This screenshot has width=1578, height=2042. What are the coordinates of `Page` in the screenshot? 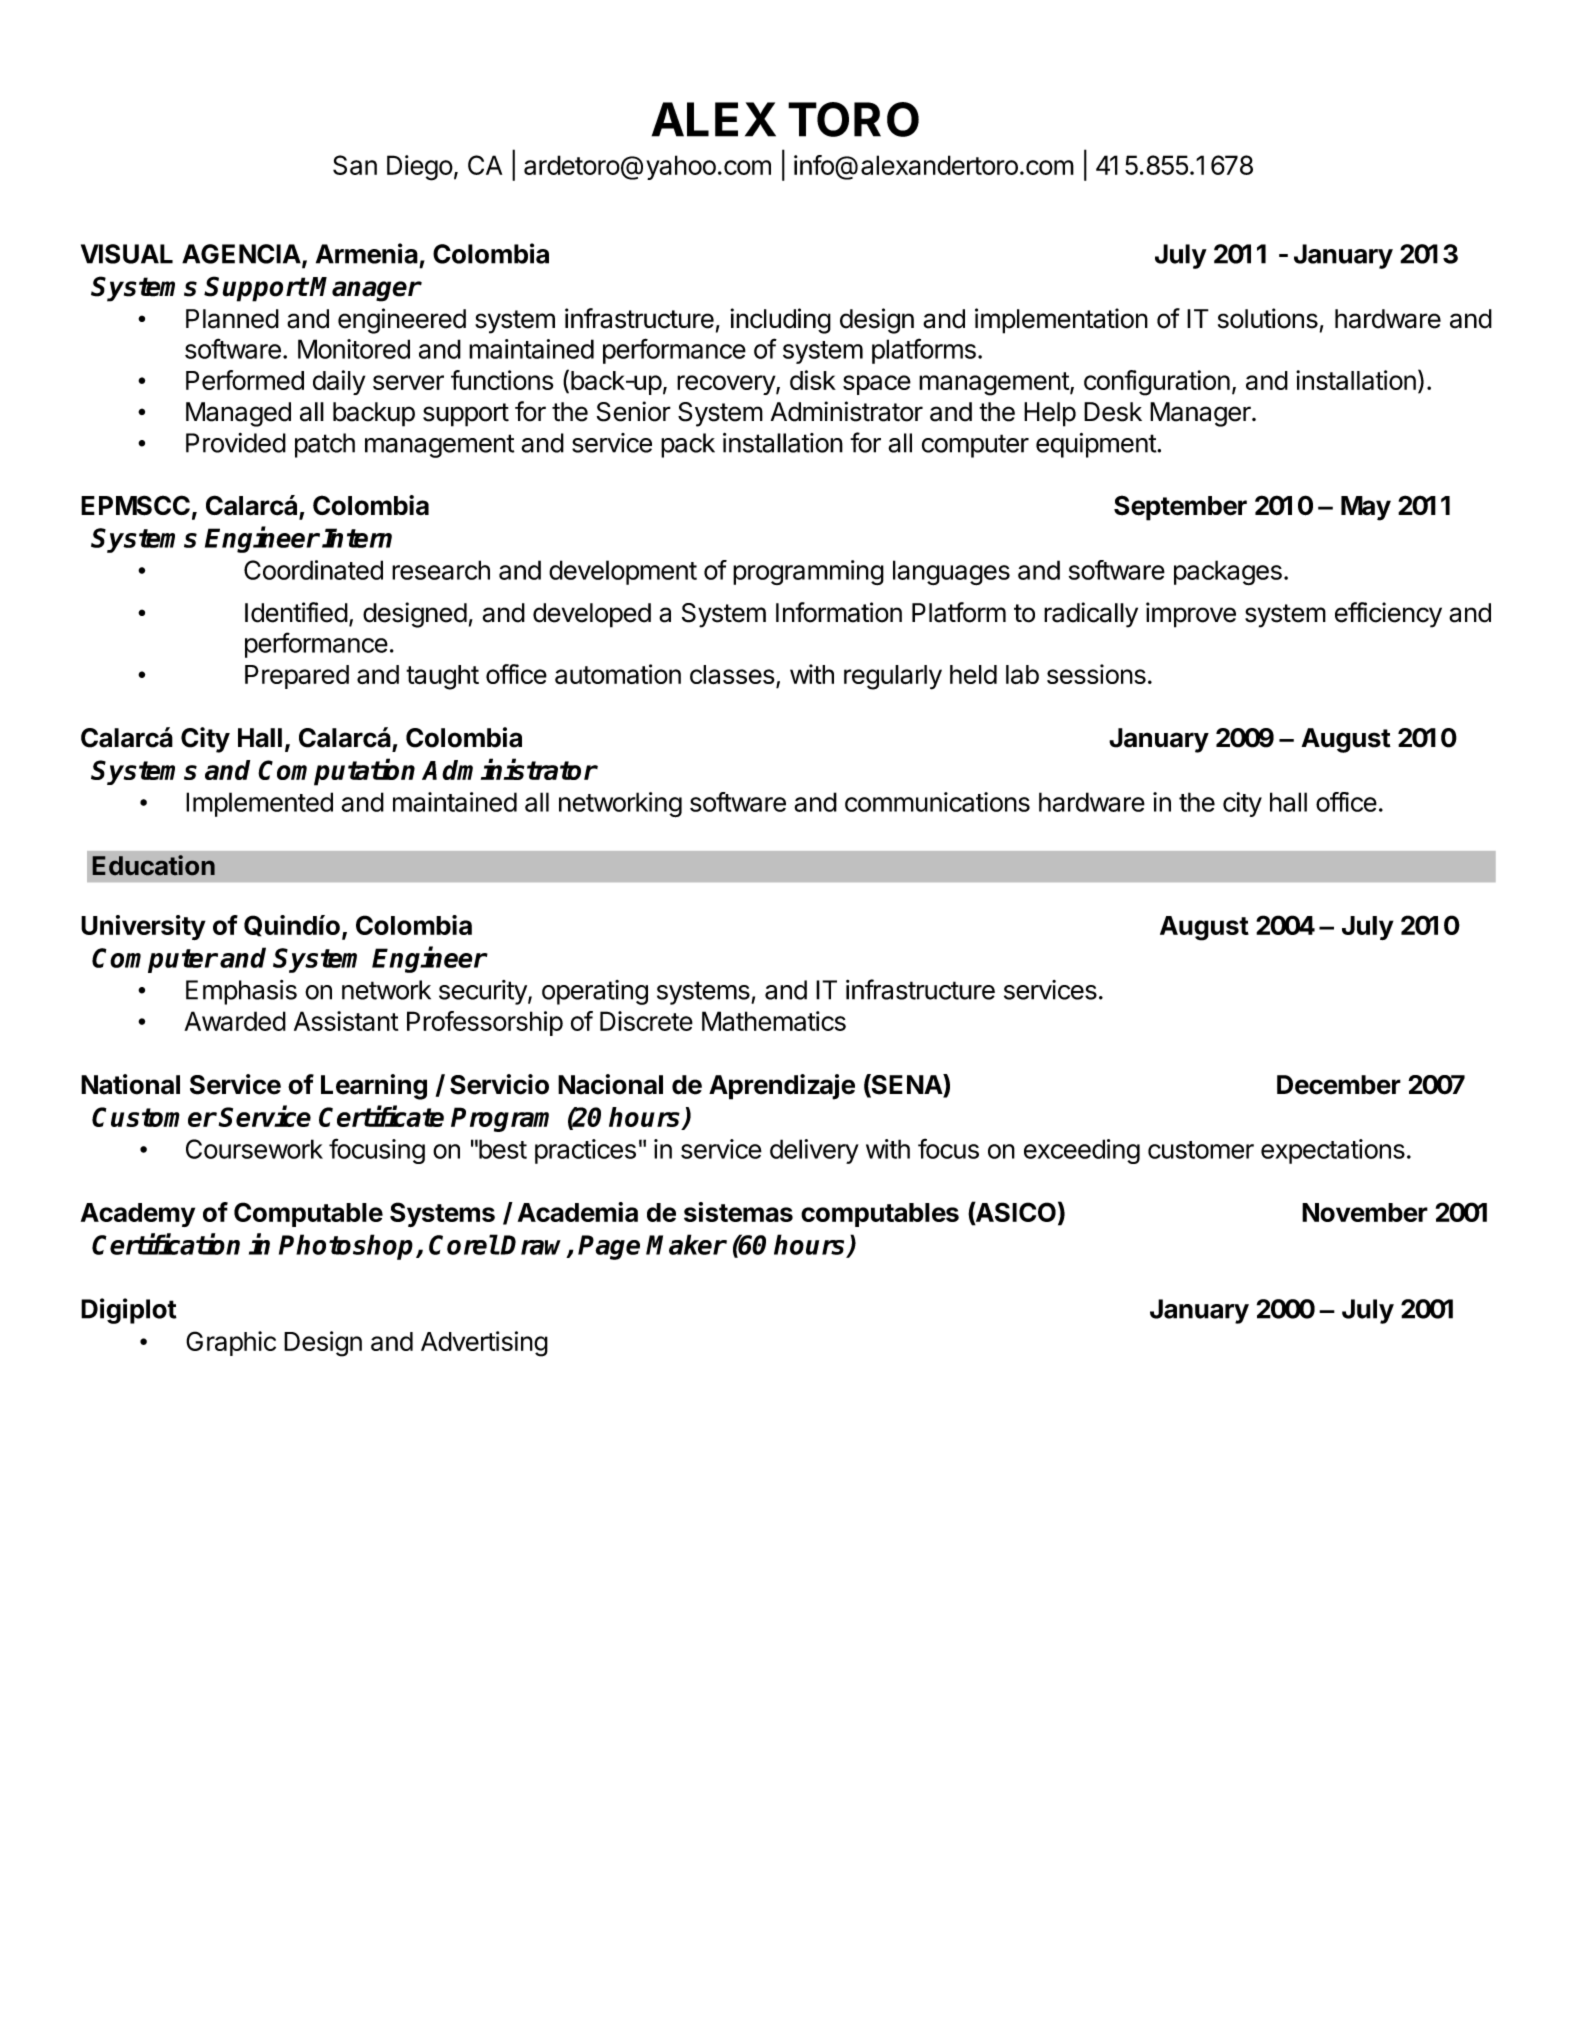 It's located at (609, 1247).
